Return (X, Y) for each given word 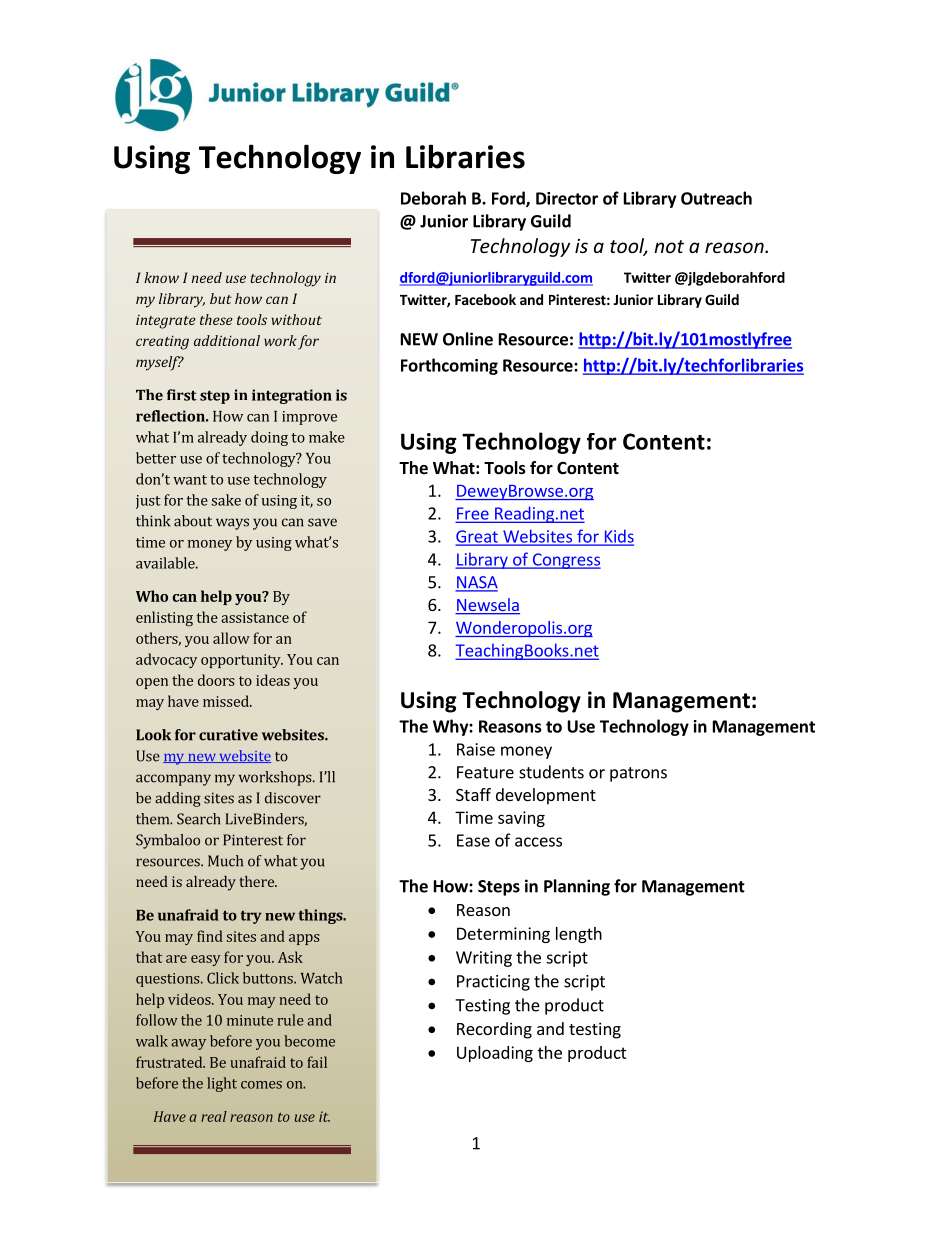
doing (269, 438)
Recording (494, 1030)
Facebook (485, 299)
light (222, 1084)
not (669, 246)
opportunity (242, 661)
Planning (577, 887)
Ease (473, 840)
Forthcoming (449, 366)
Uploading (495, 1054)
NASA (476, 583)
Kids (618, 537)
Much (225, 861)
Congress (565, 561)
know (161, 277)
